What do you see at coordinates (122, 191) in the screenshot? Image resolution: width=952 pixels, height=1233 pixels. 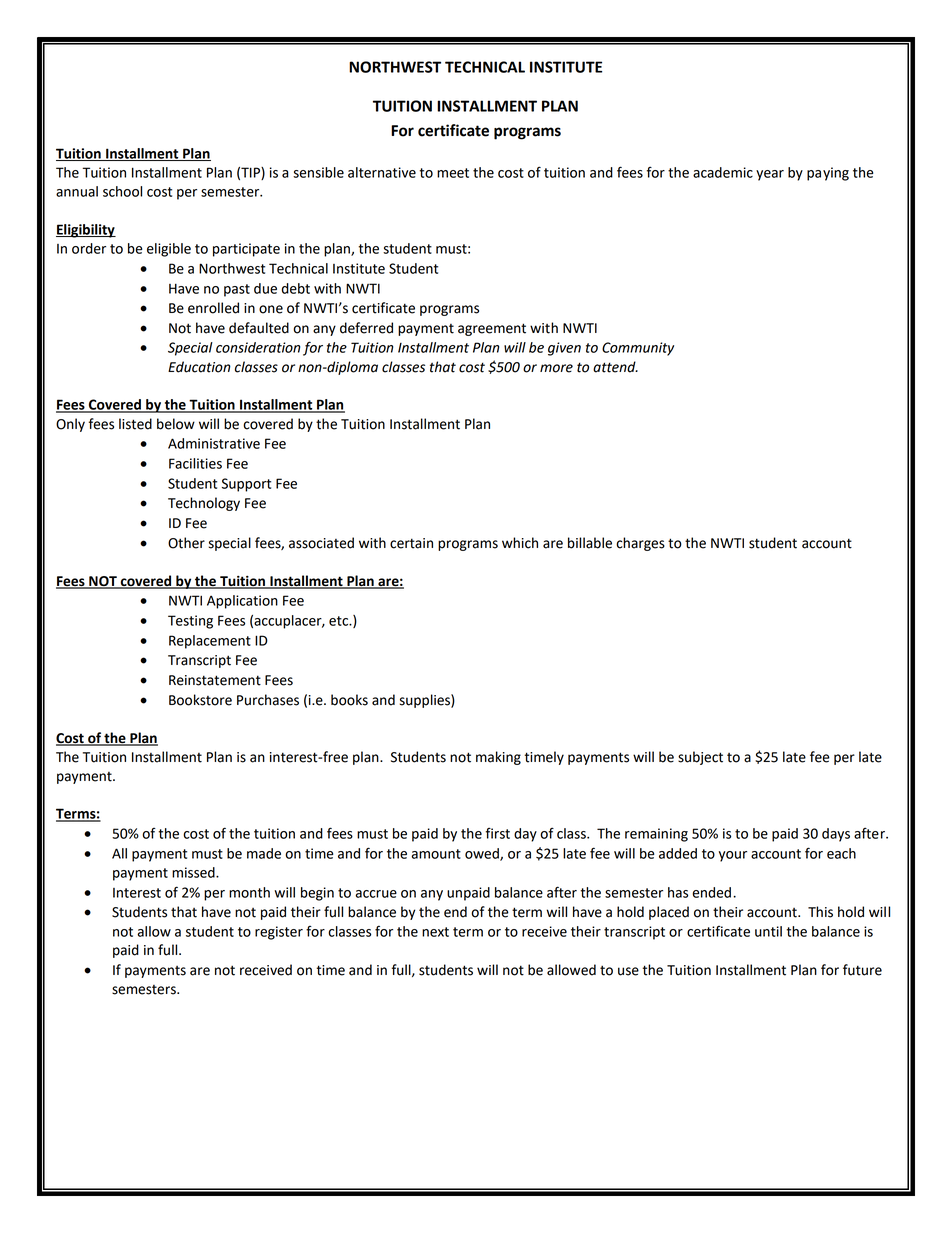 I see `school` at bounding box center [122, 191].
